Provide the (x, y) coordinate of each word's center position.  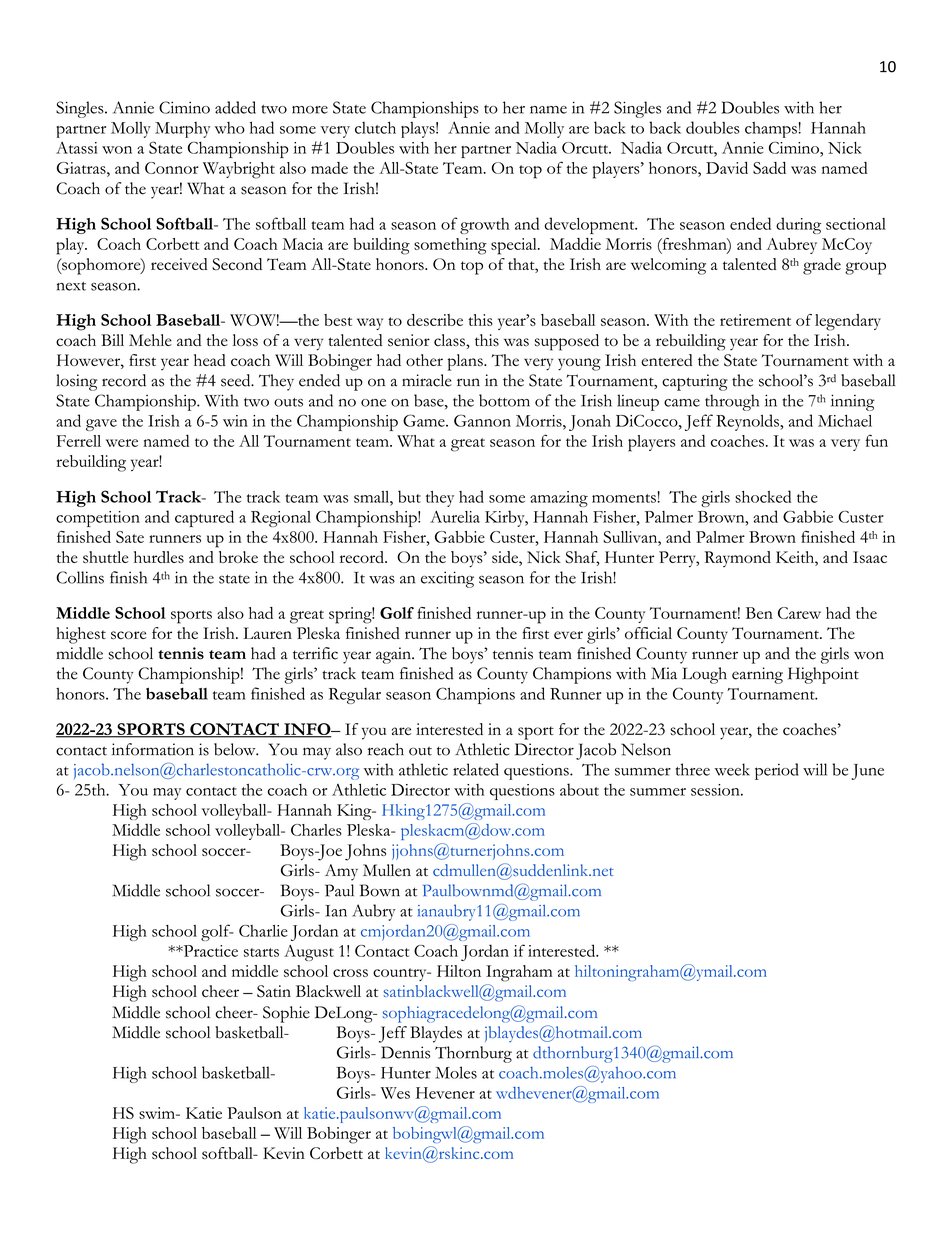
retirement (755, 320)
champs (772, 130)
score (129, 635)
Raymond (738, 559)
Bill (112, 340)
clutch (375, 127)
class (450, 340)
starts (261, 952)
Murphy (183, 130)
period (776, 771)
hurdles (159, 557)
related (476, 769)
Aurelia (455, 516)
